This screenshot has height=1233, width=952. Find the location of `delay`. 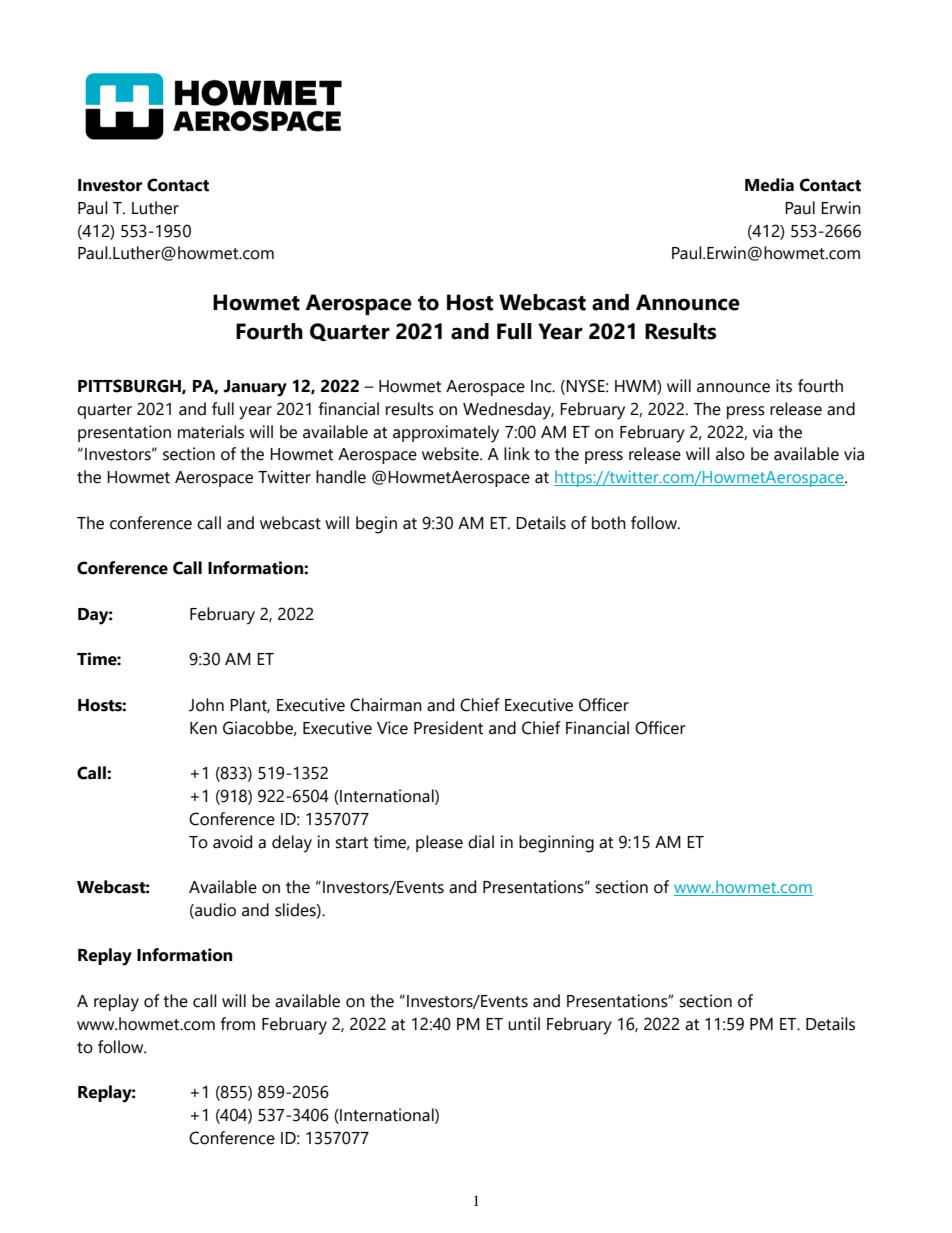

delay is located at coordinates (292, 844).
